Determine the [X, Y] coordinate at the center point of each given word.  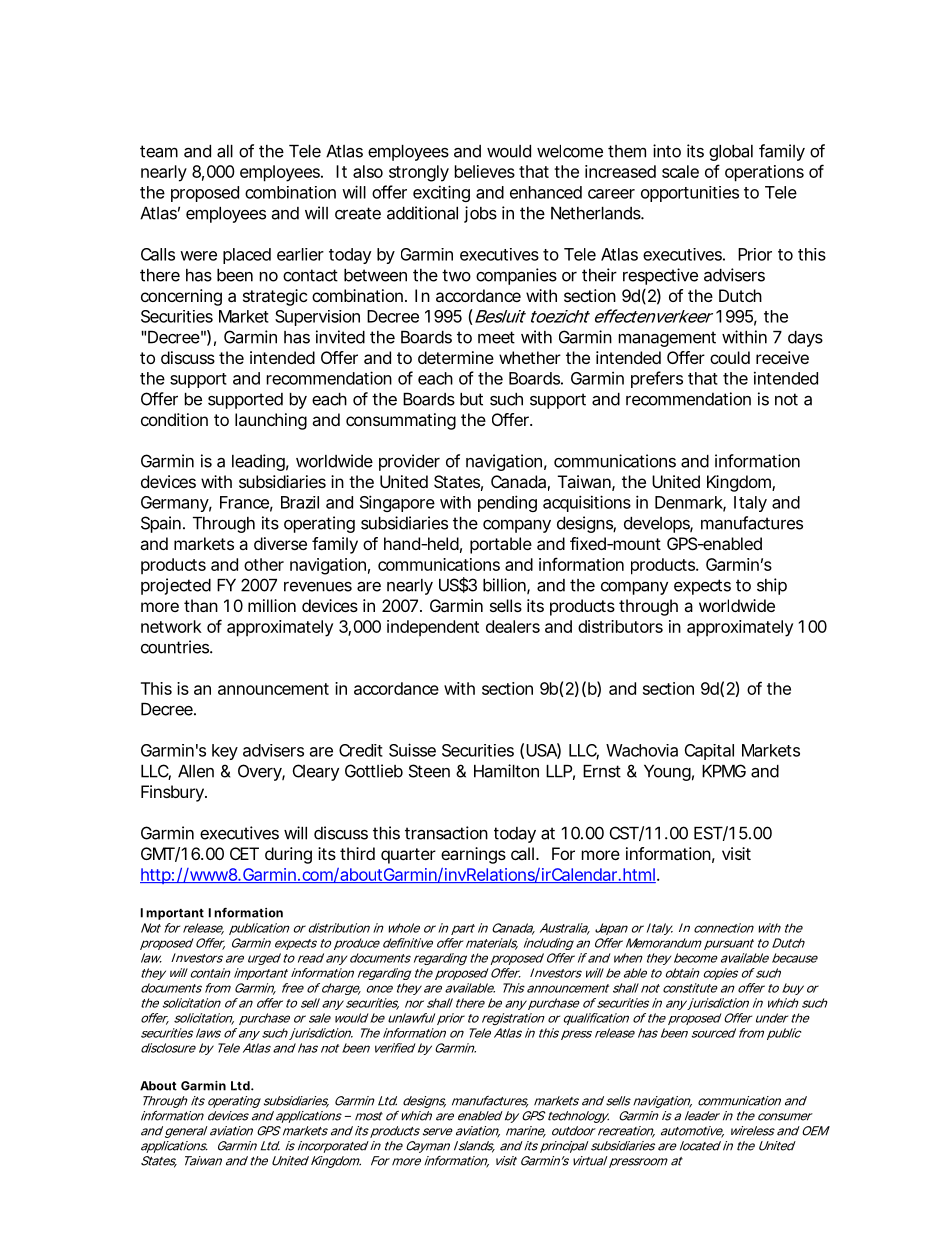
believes [485, 171]
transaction [446, 833]
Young [667, 773]
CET [244, 853]
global [731, 153]
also [368, 171]
